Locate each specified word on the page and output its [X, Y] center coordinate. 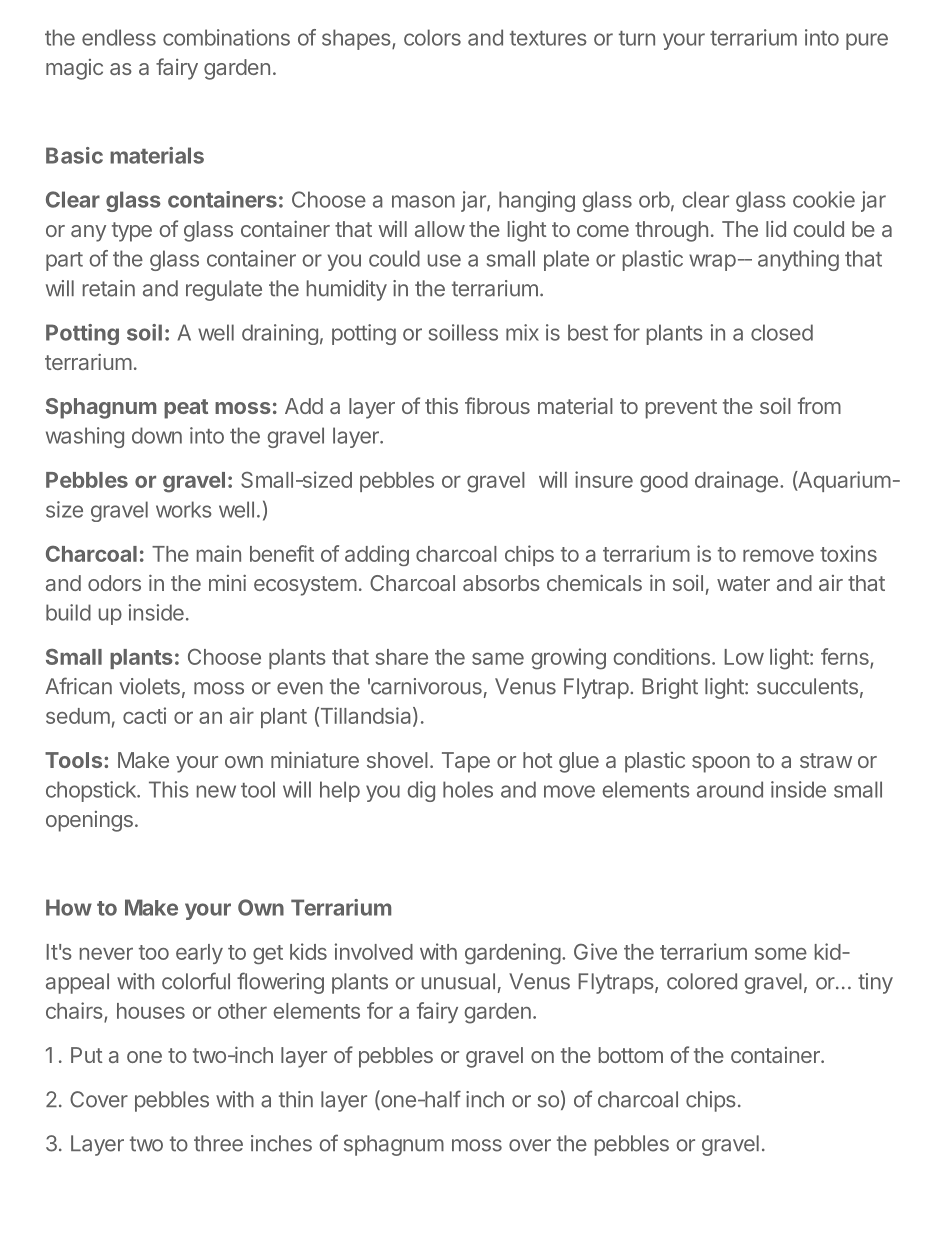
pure [867, 41]
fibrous [497, 405]
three [218, 1143]
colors [432, 37]
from [819, 405]
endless [119, 37]
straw [826, 760]
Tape [466, 762]
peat [186, 409]
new [216, 791]
